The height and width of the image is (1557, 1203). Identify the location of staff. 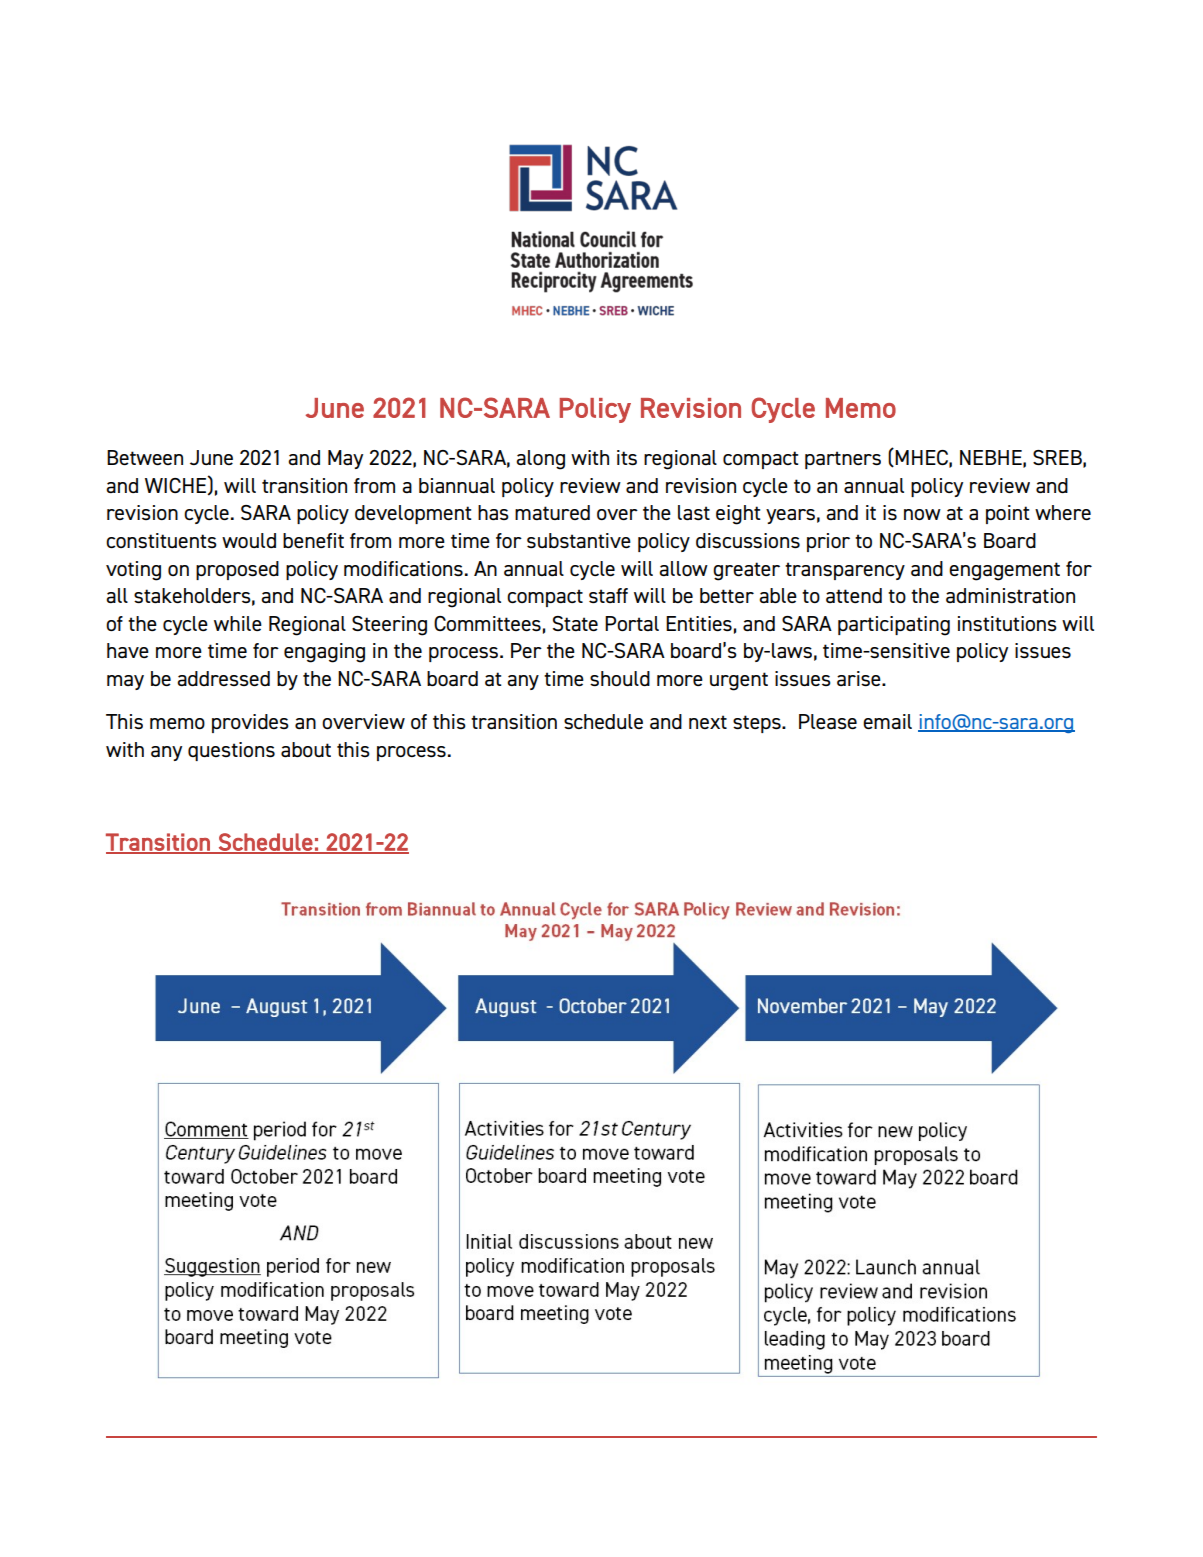
(608, 595).
